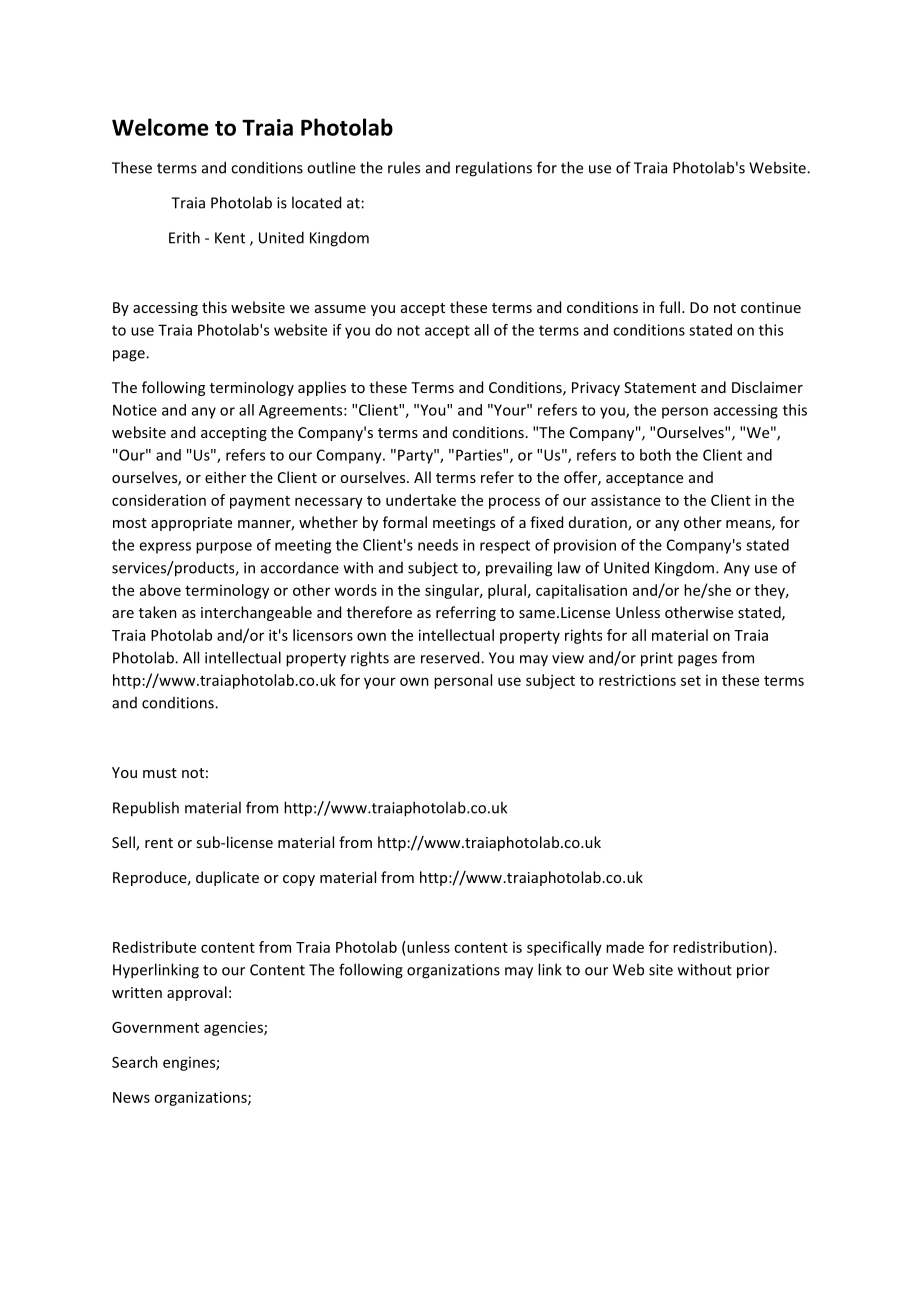  What do you see at coordinates (225, 477) in the document?
I see `either` at bounding box center [225, 477].
